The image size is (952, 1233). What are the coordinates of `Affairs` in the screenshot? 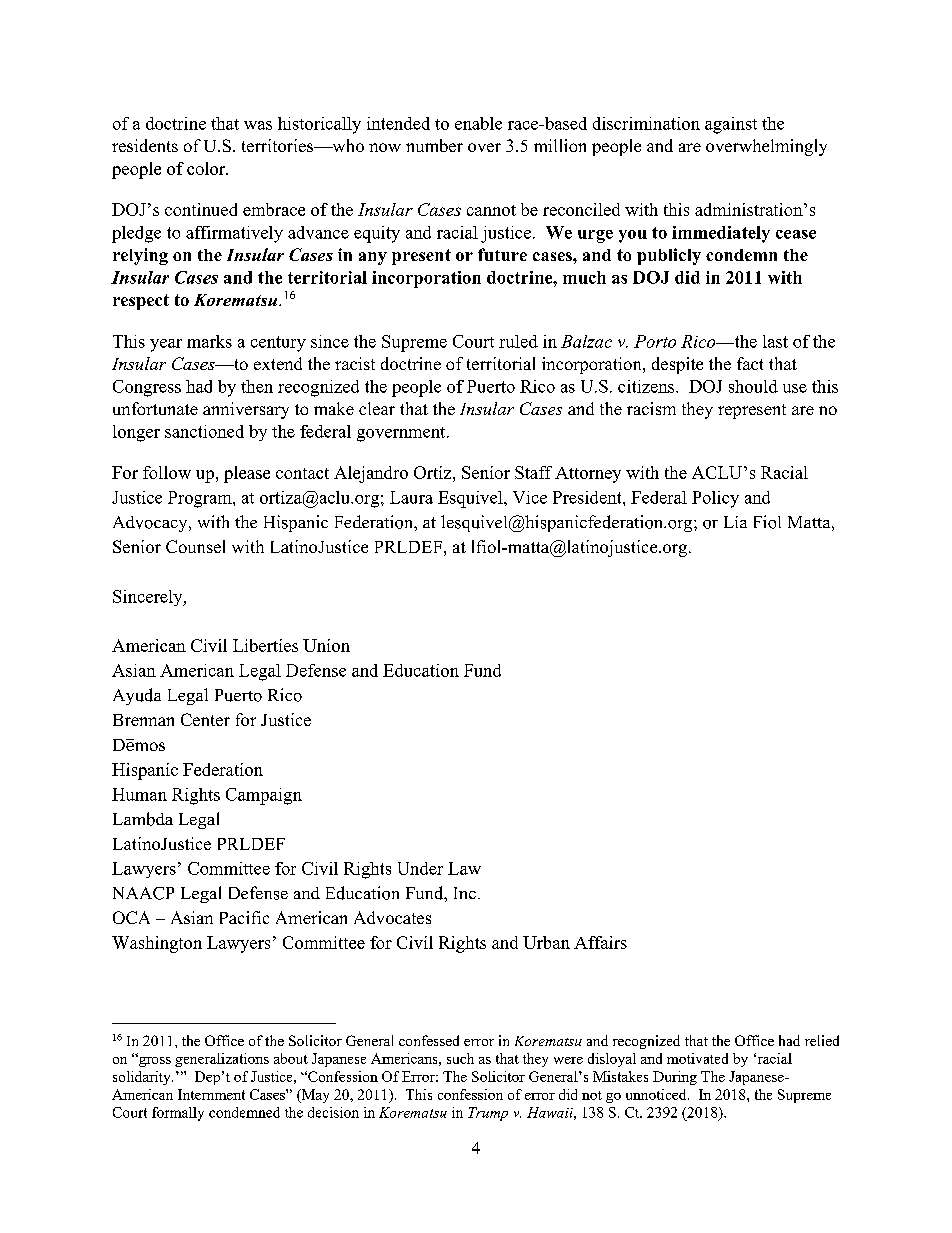 It's located at (600, 942).
